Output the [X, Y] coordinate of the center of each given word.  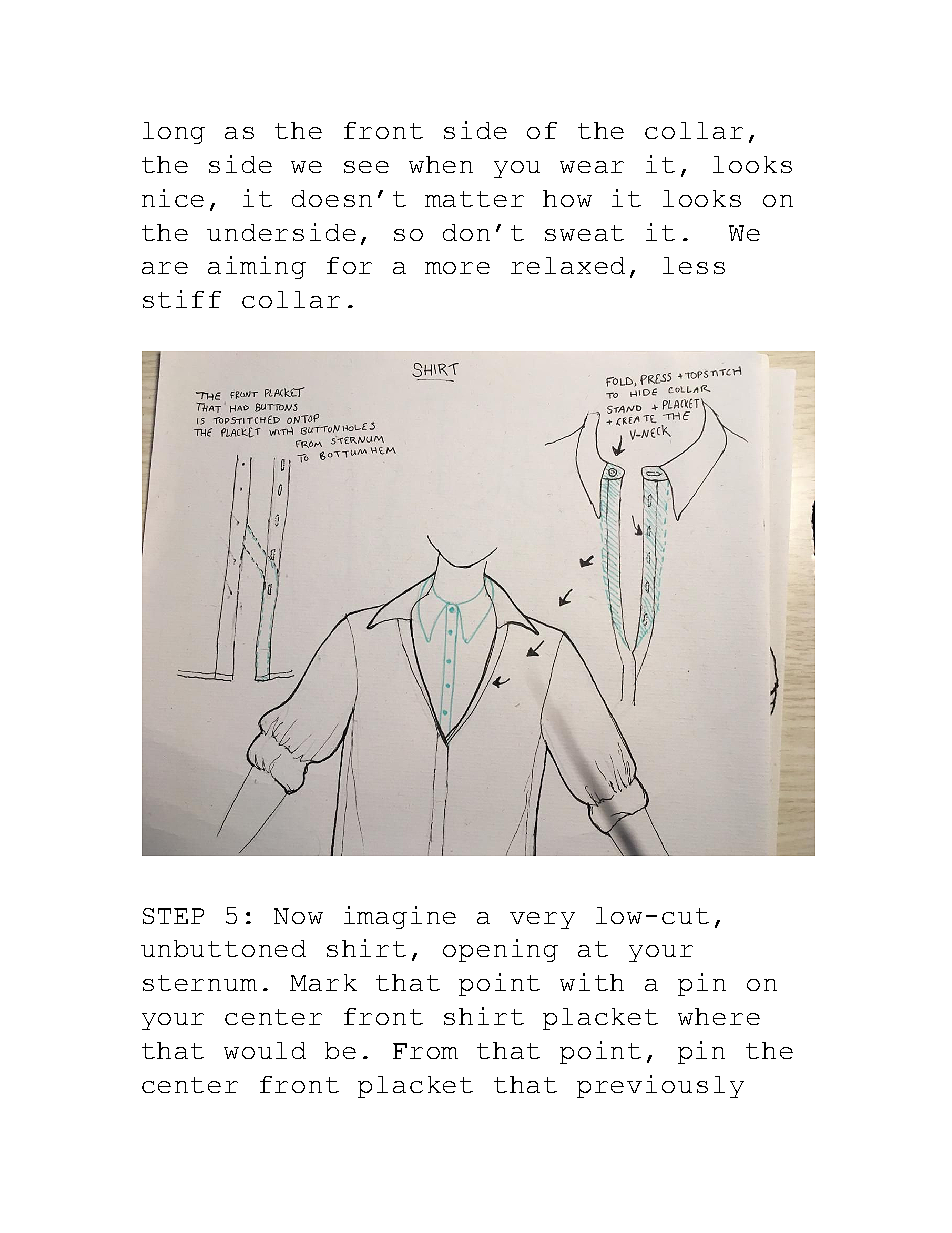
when [441, 164]
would [265, 1050]
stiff [182, 299]
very [542, 920]
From [425, 1051]
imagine [400, 917]
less [694, 265]
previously [660, 1086]
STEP [173, 916]
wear [592, 167]
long [174, 133]
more [457, 268]
